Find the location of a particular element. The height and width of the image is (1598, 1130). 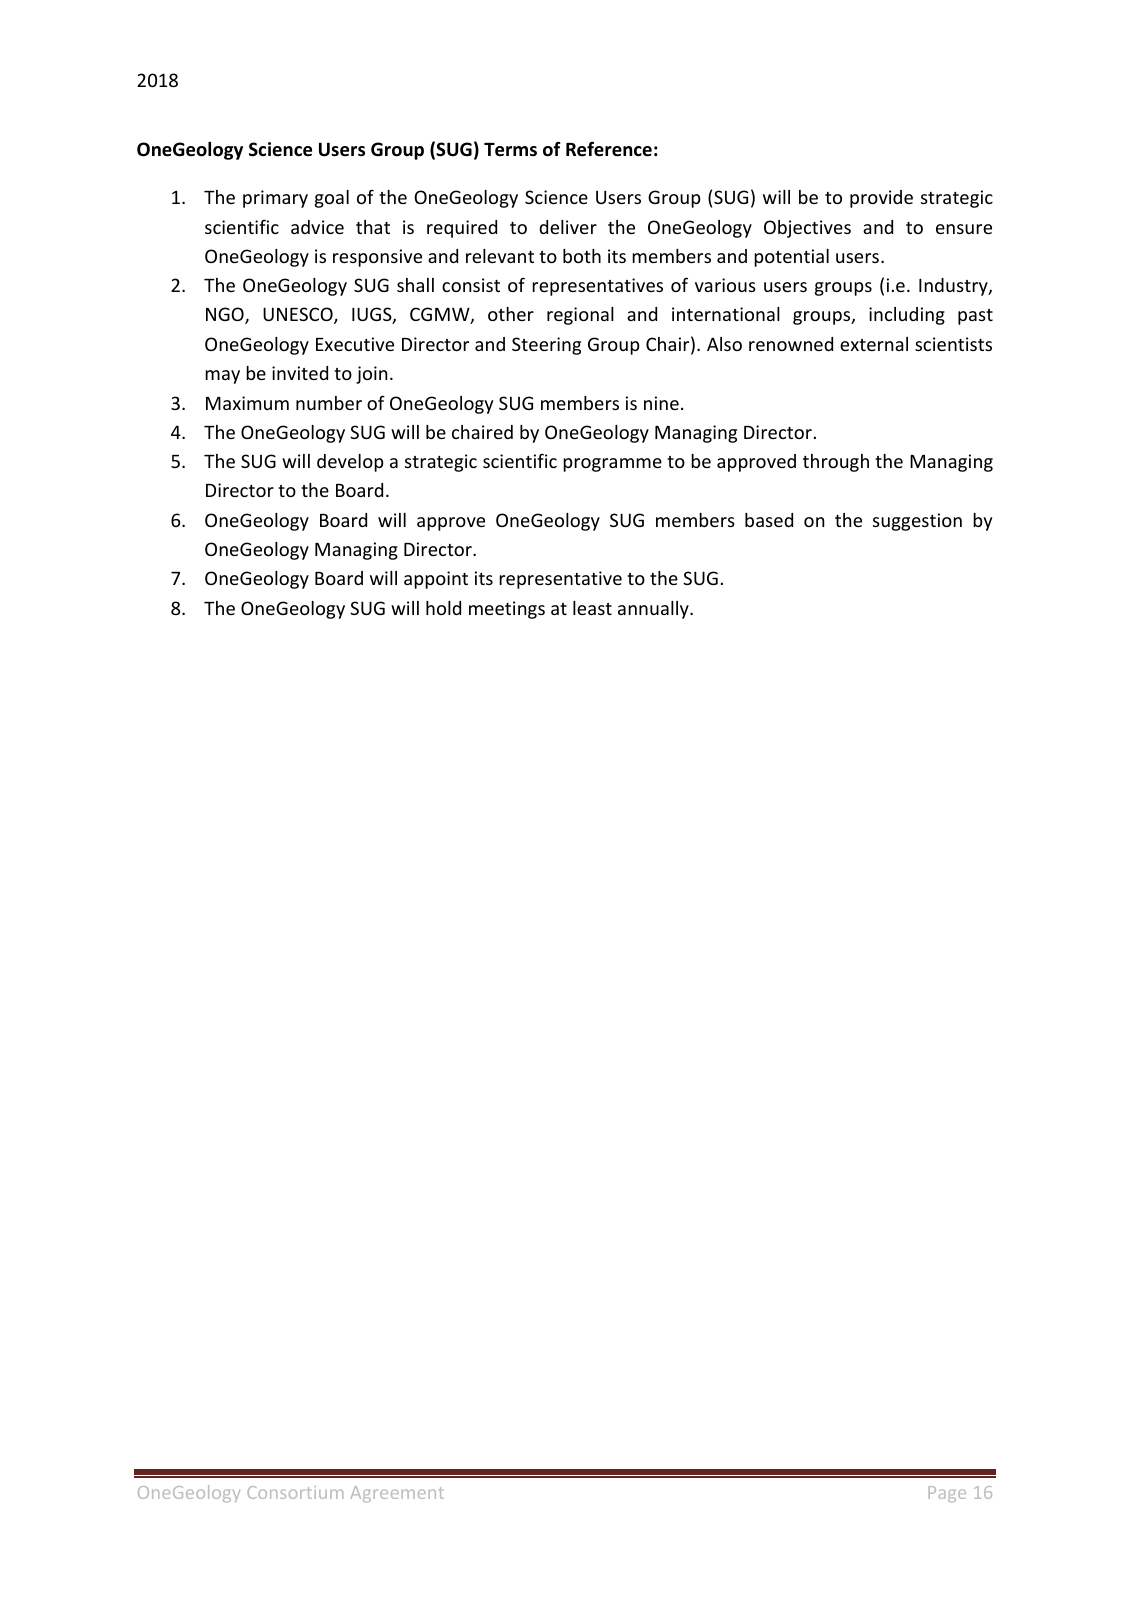

Reference is located at coordinates (609, 149).
